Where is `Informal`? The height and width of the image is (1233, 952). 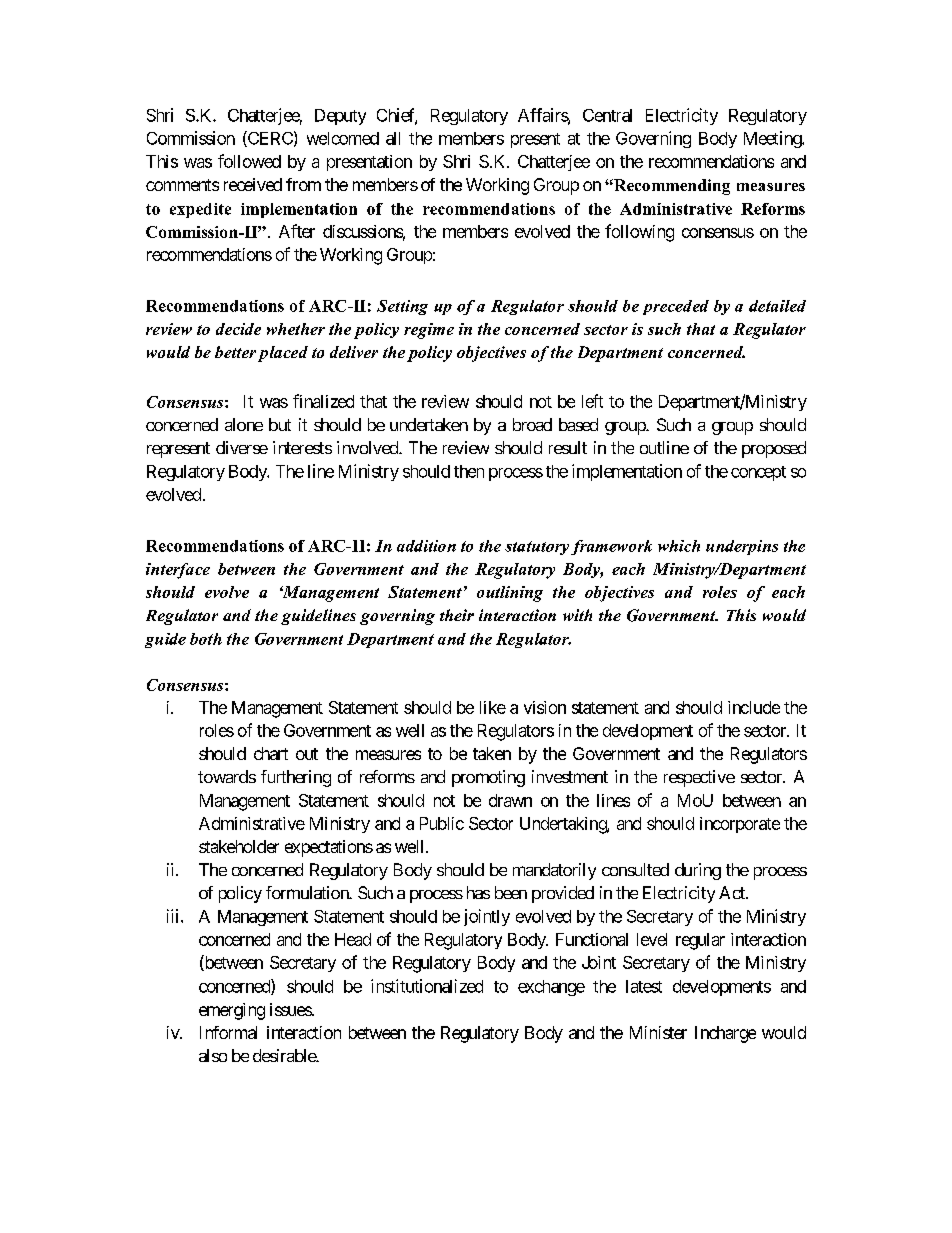 Informal is located at coordinates (228, 1032).
